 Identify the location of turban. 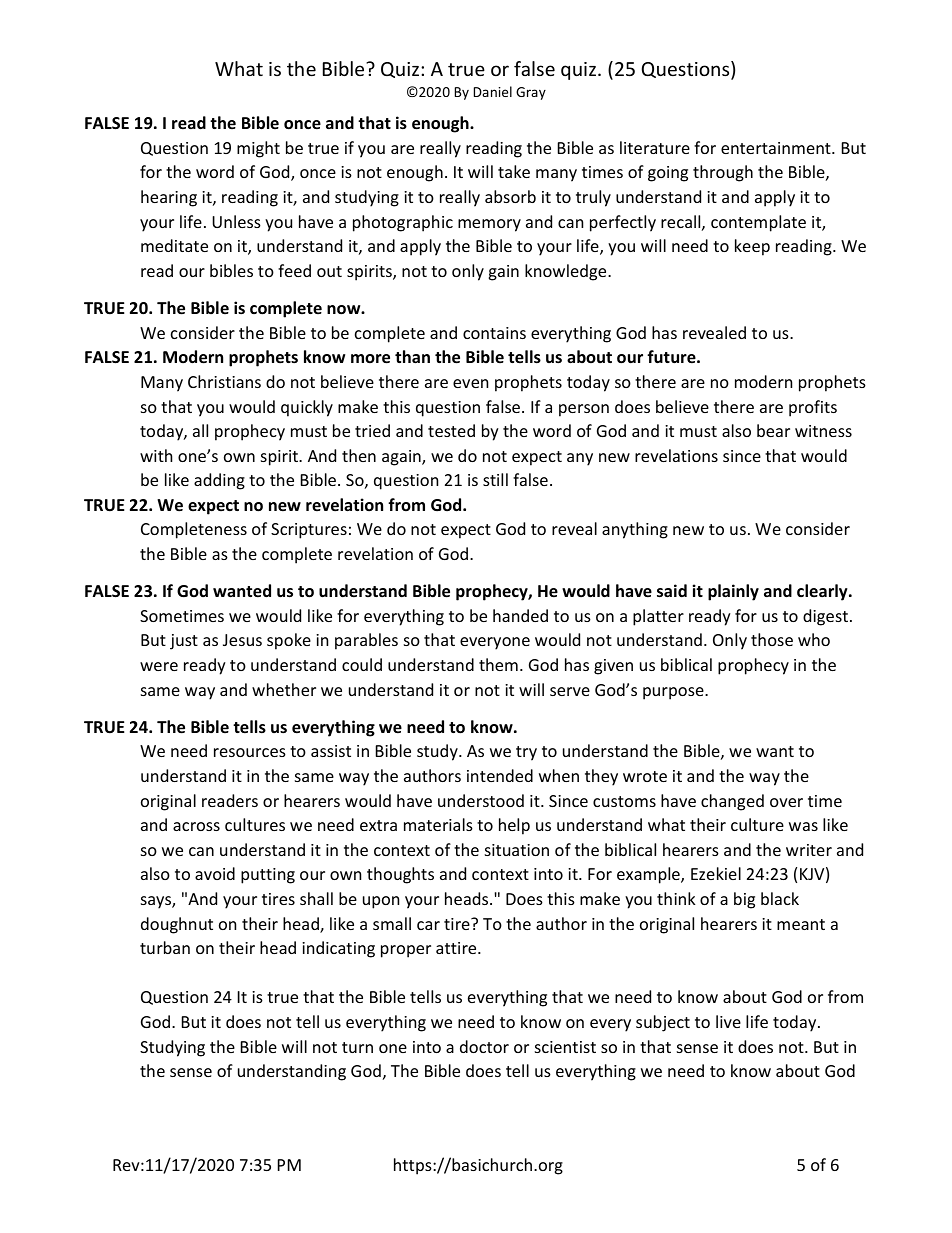
(165, 947).
